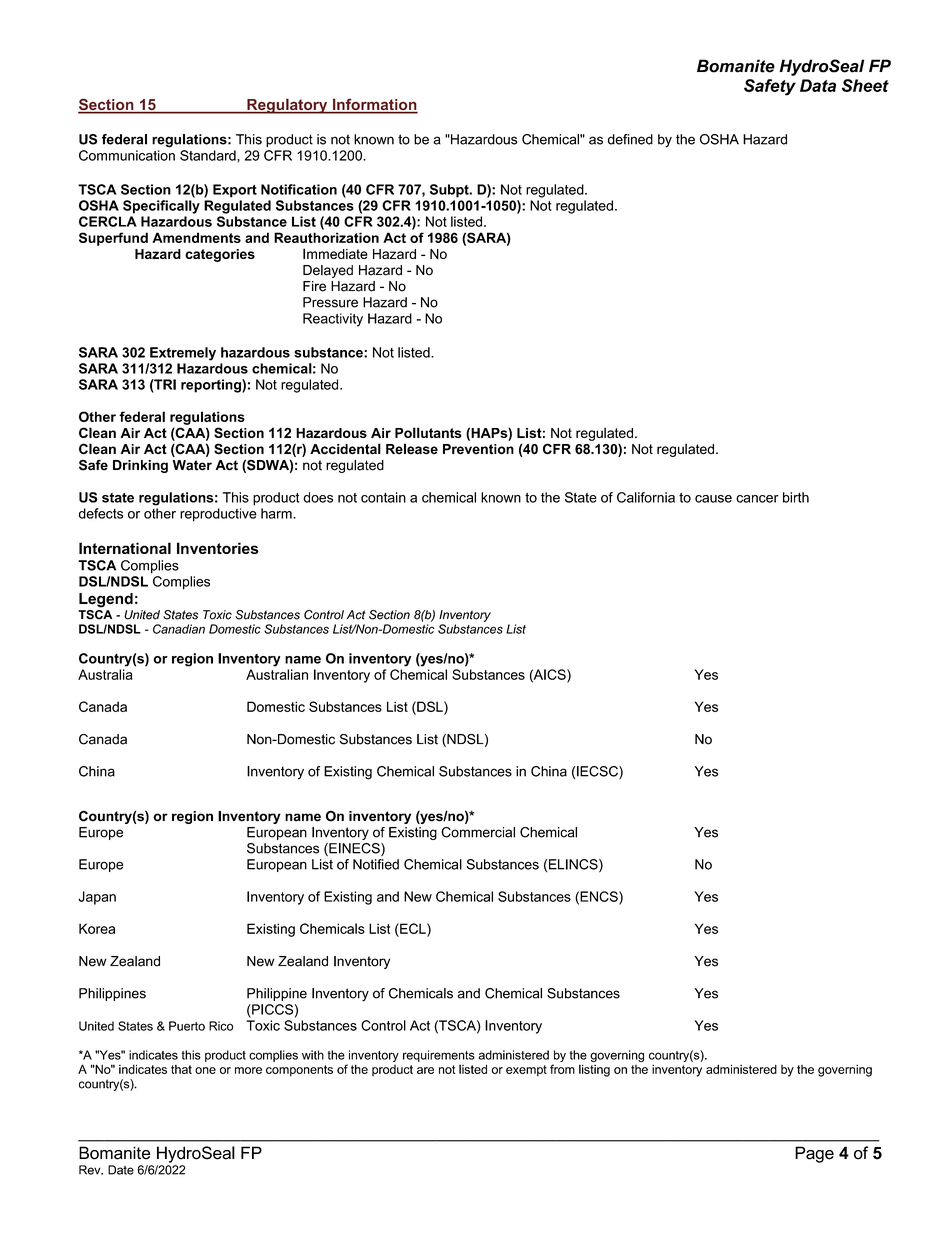  What do you see at coordinates (209, 155) in the page?
I see `Standard` at bounding box center [209, 155].
